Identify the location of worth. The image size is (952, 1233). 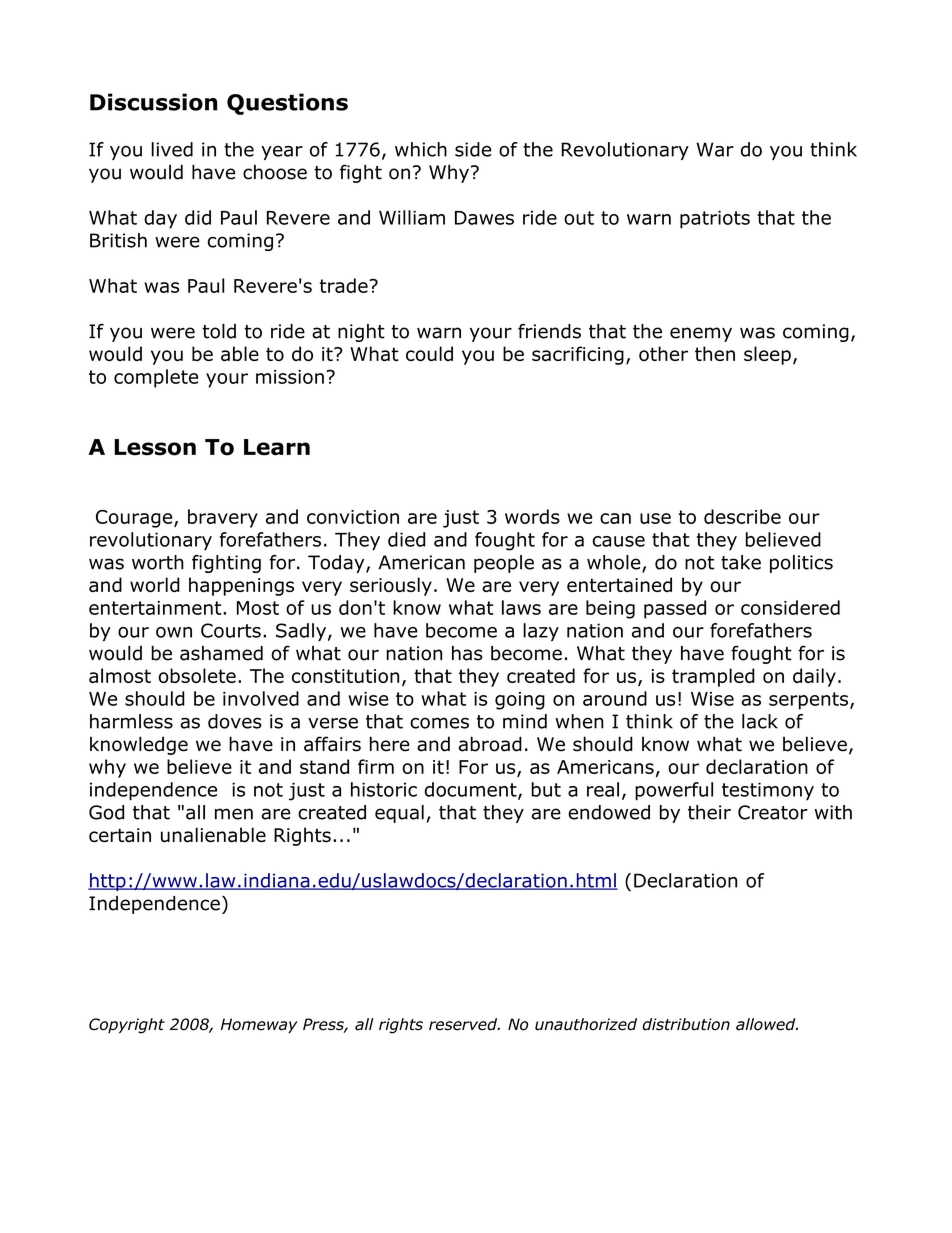
(158, 562).
